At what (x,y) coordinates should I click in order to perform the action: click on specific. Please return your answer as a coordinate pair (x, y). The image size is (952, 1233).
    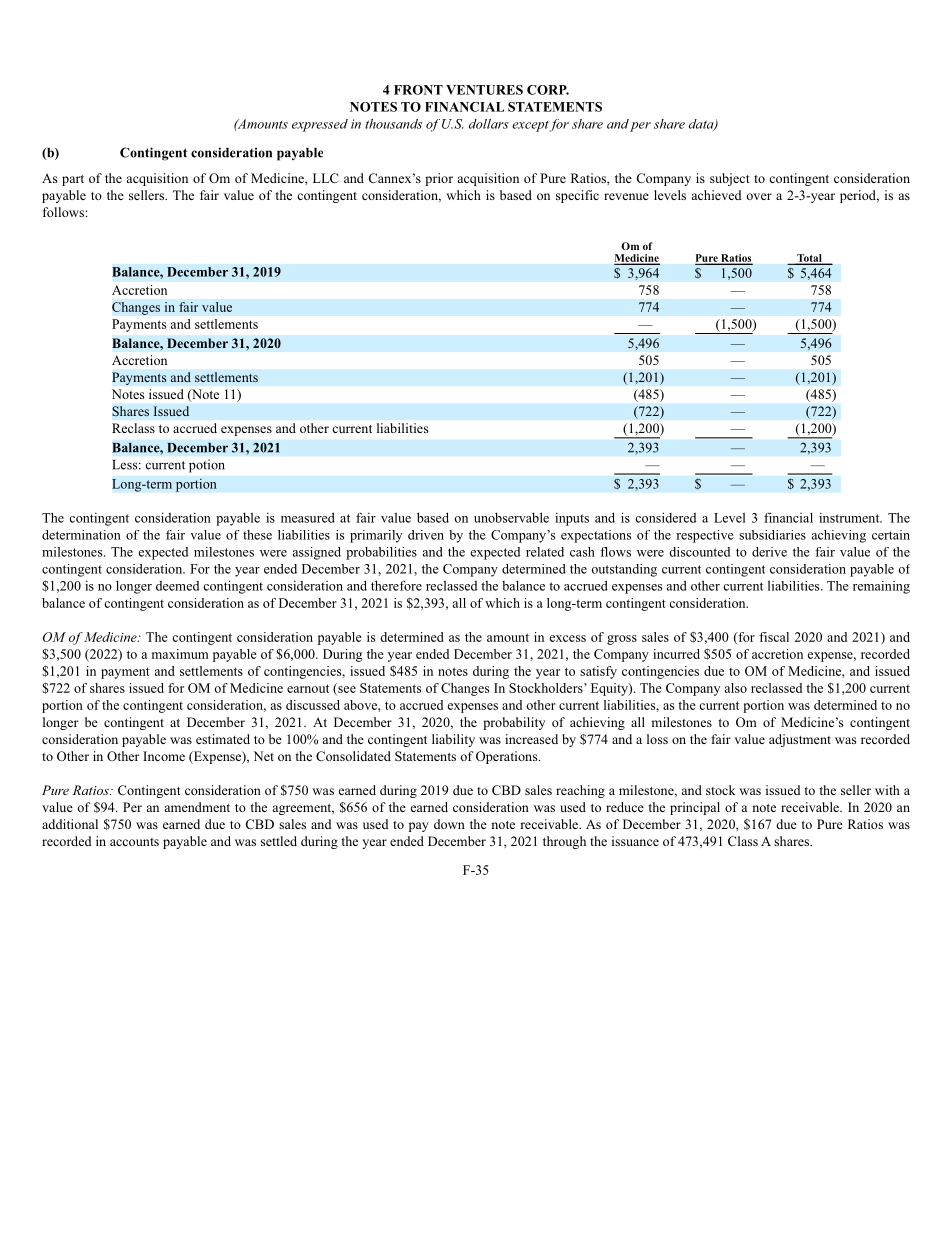
    Looking at the image, I should click on (577, 196).
